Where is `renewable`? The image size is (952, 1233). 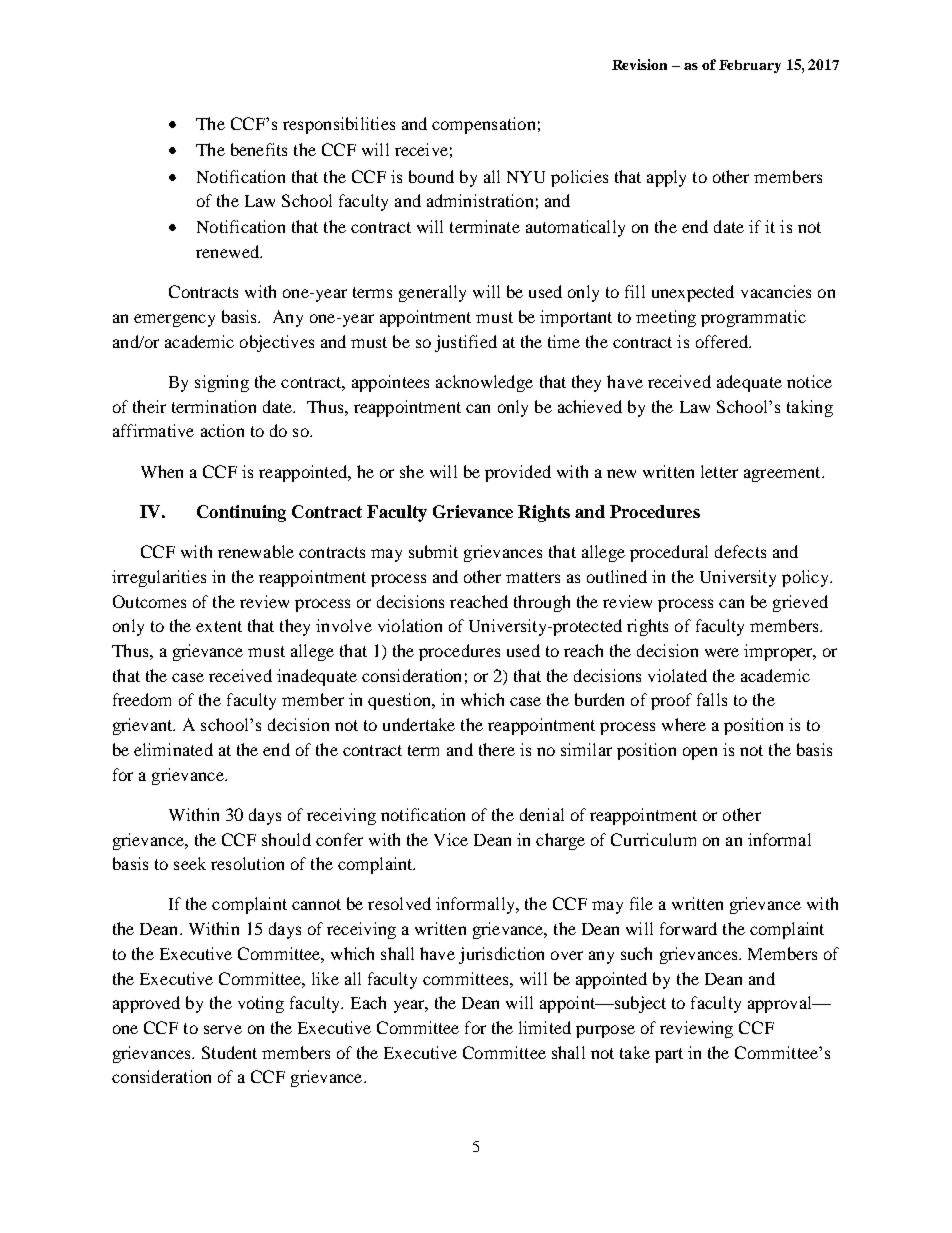
renewable is located at coordinates (256, 551).
